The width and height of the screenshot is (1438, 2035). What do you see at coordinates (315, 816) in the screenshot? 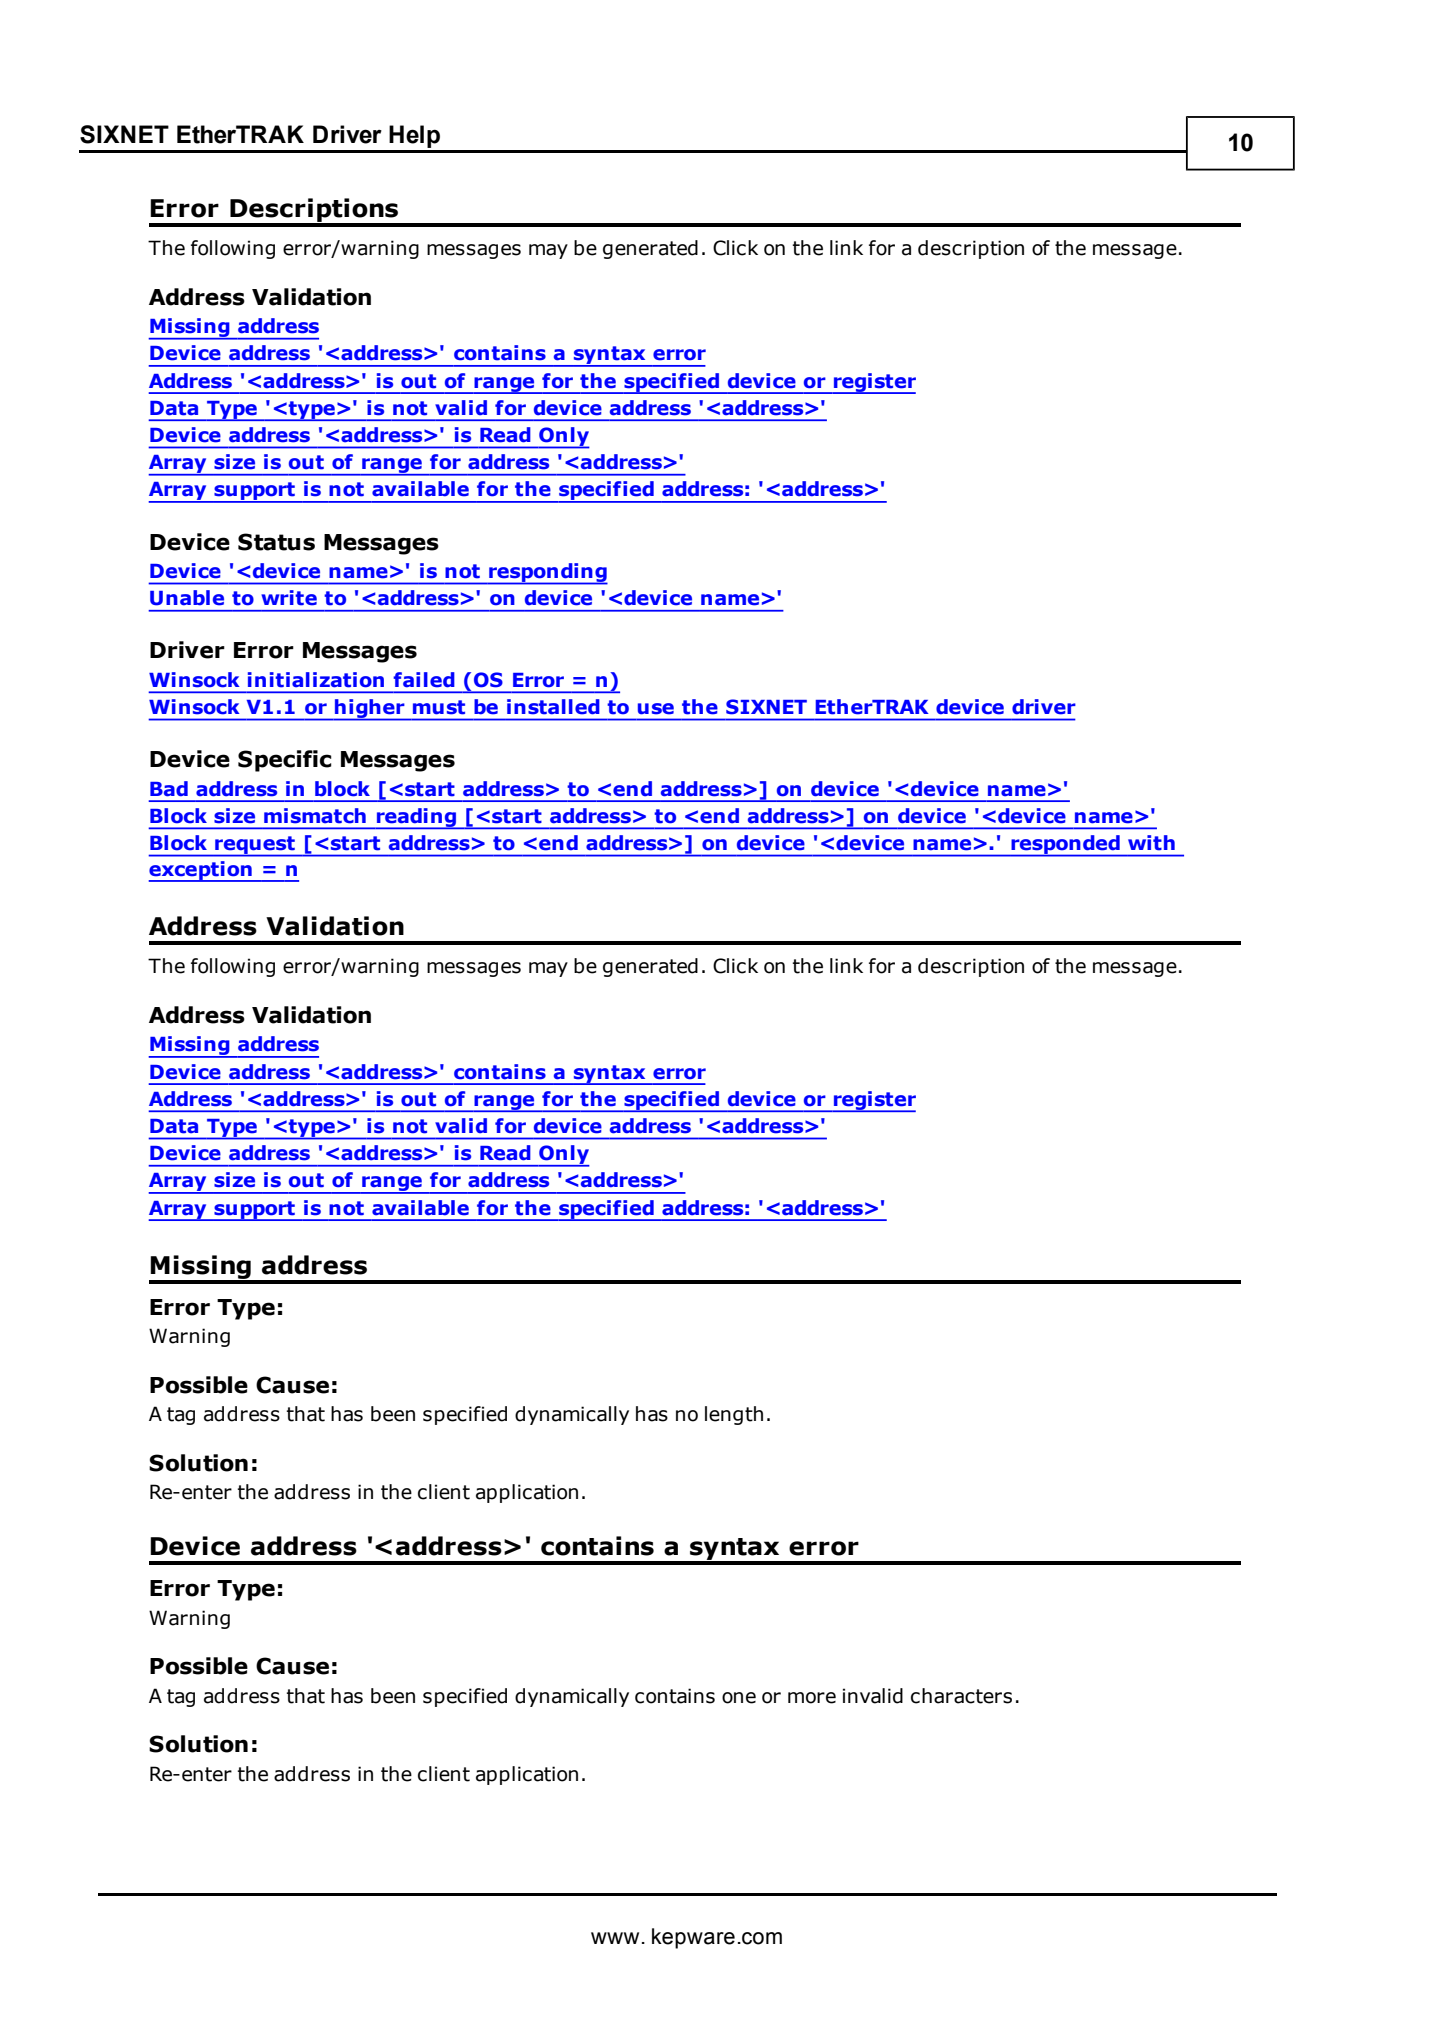
I see `mismatch` at bounding box center [315, 816].
